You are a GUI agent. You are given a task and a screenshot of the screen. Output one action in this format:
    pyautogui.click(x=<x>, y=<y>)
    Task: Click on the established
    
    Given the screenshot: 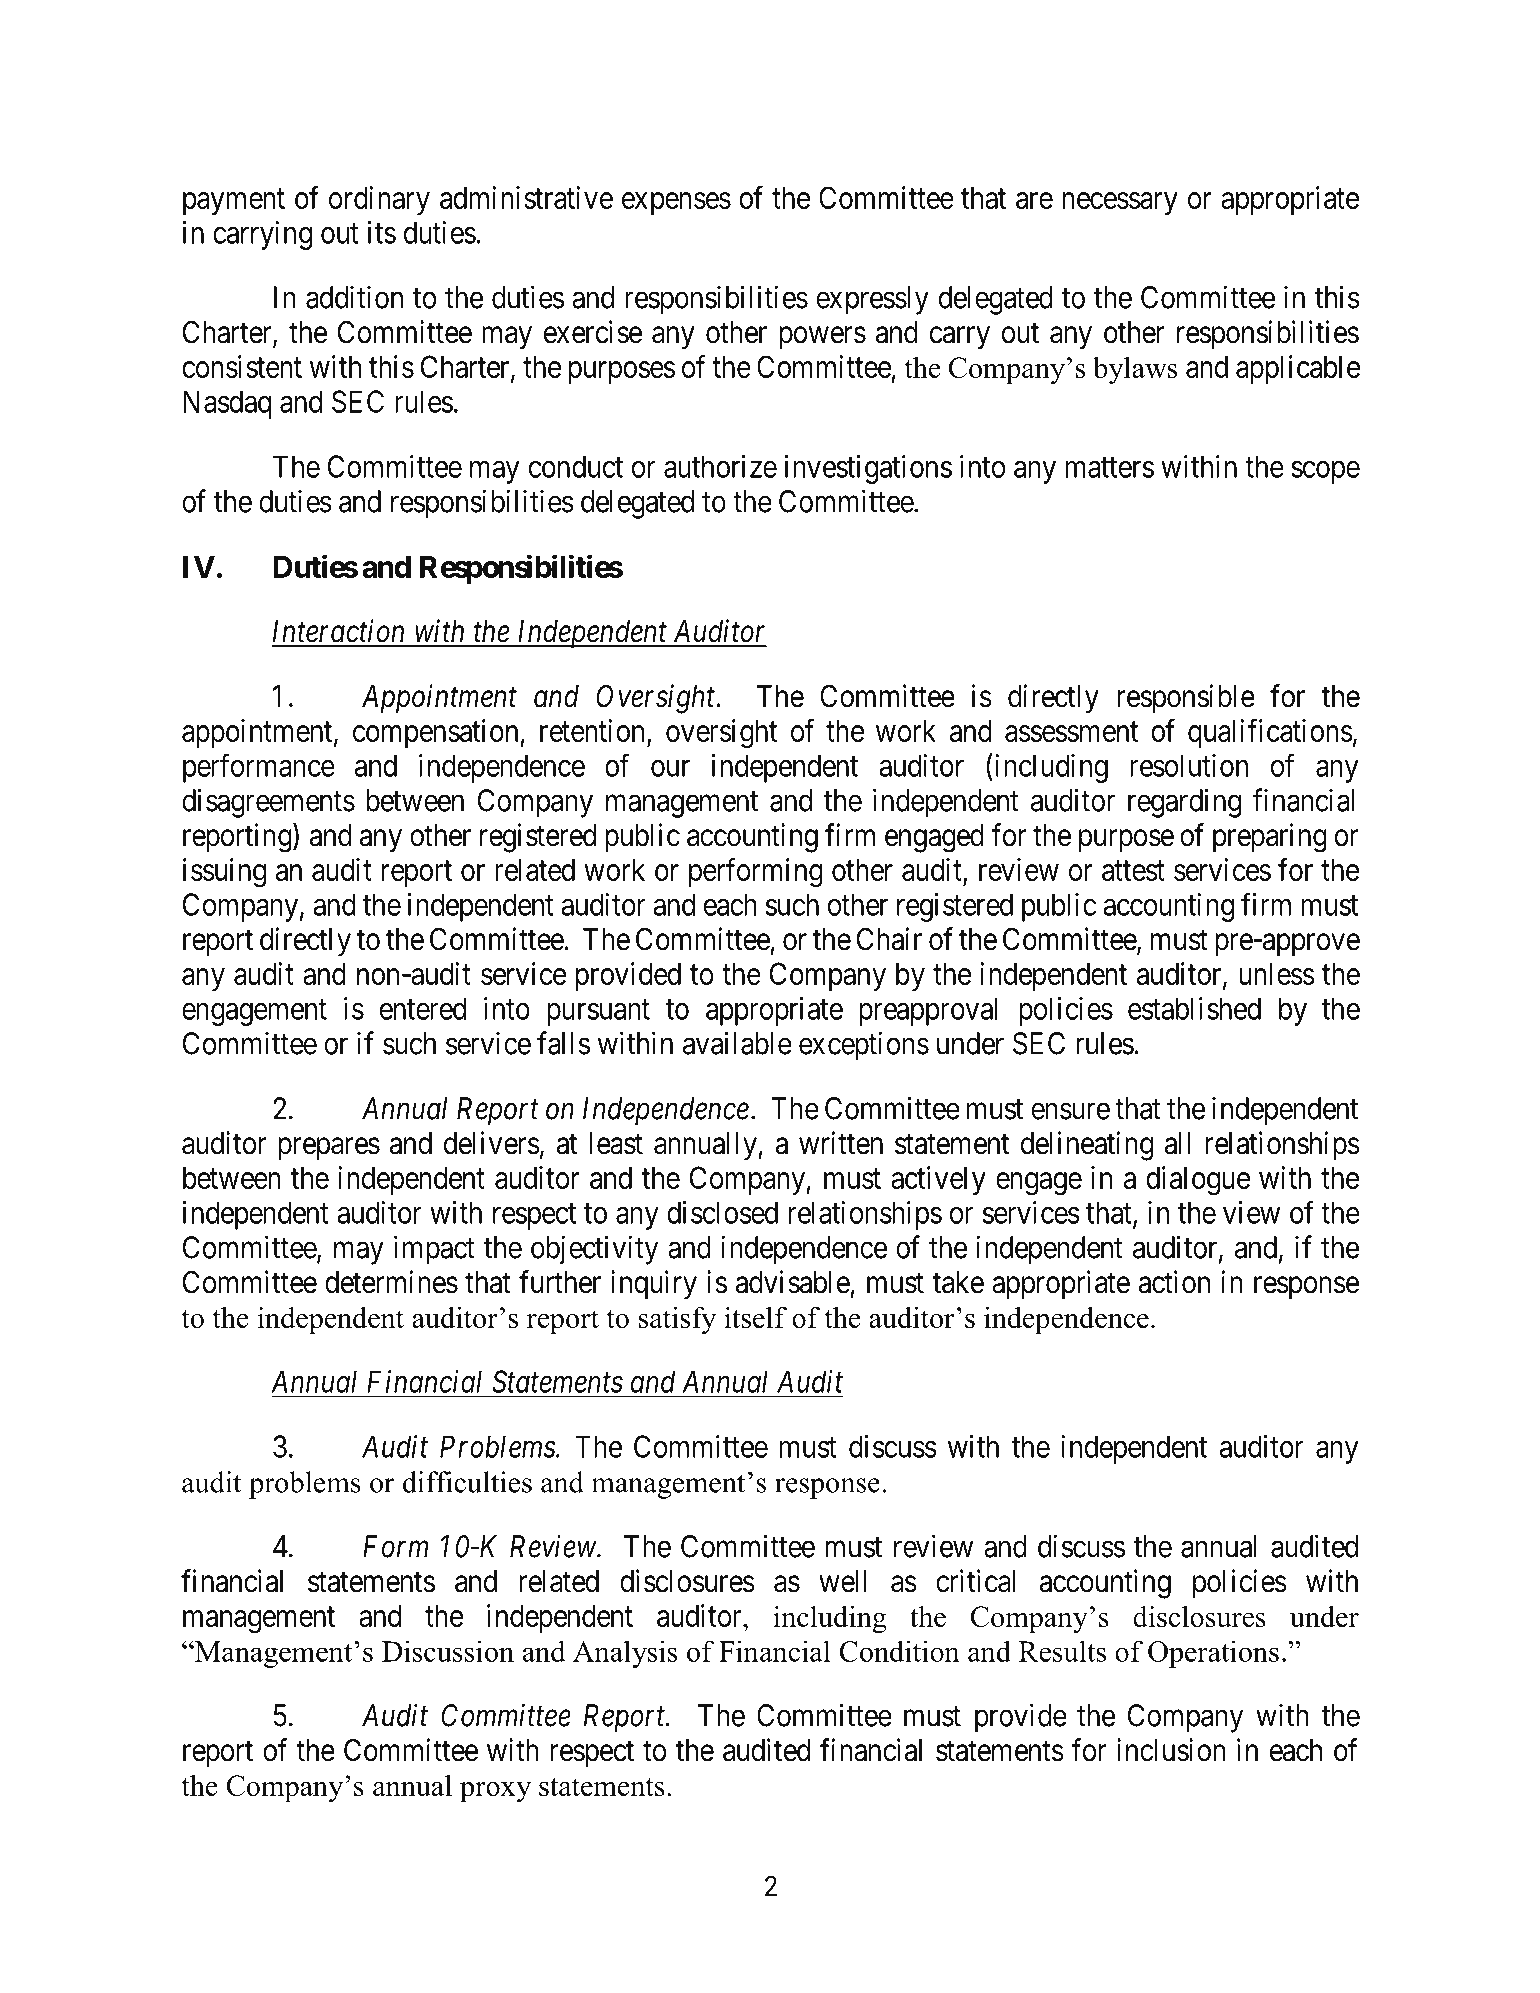 What is the action you would take?
    pyautogui.click(x=1194, y=1008)
